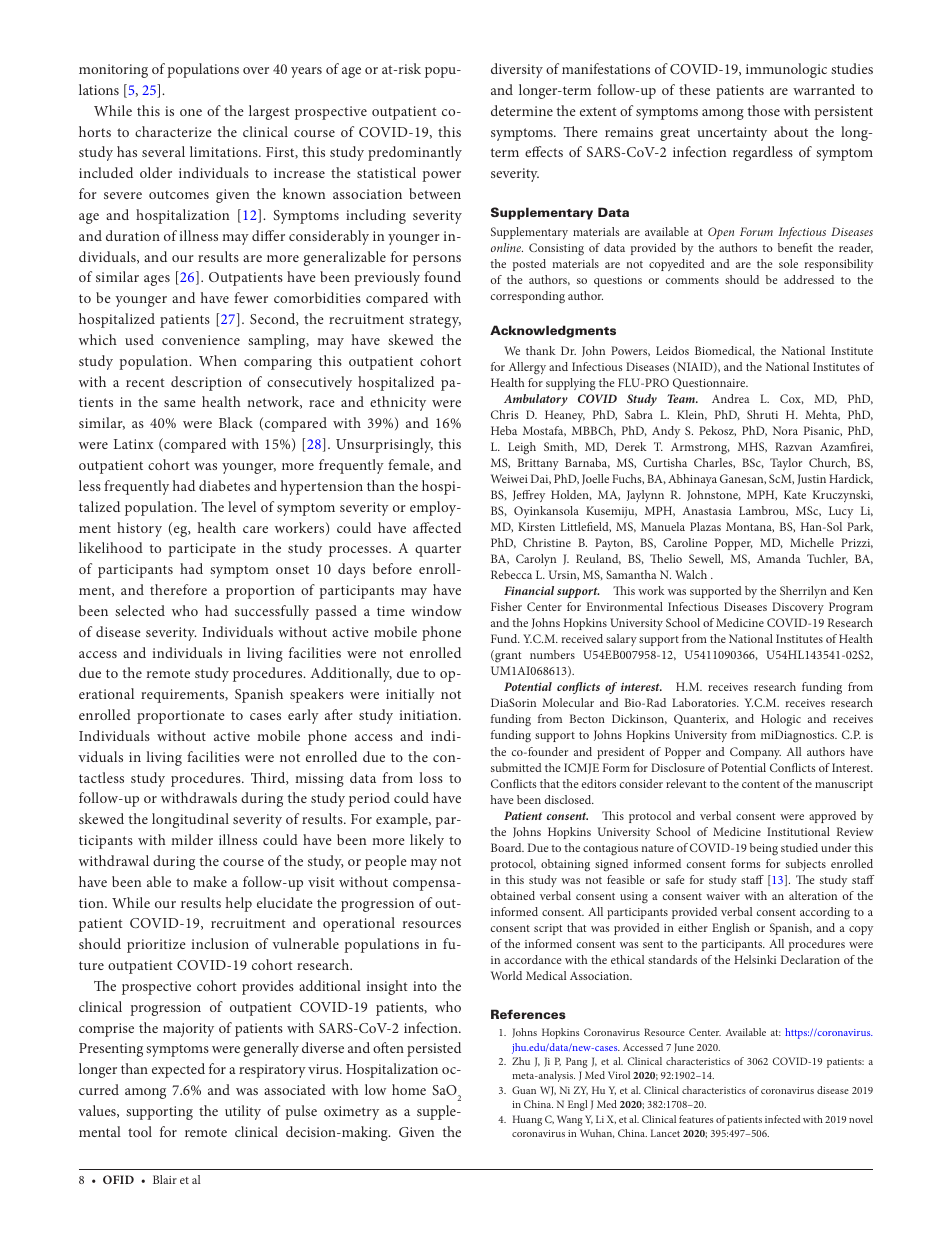 The width and height of the screenshot is (952, 1255). Describe the element at coordinates (527, 368) in the screenshot. I see `Allergy` at that location.
